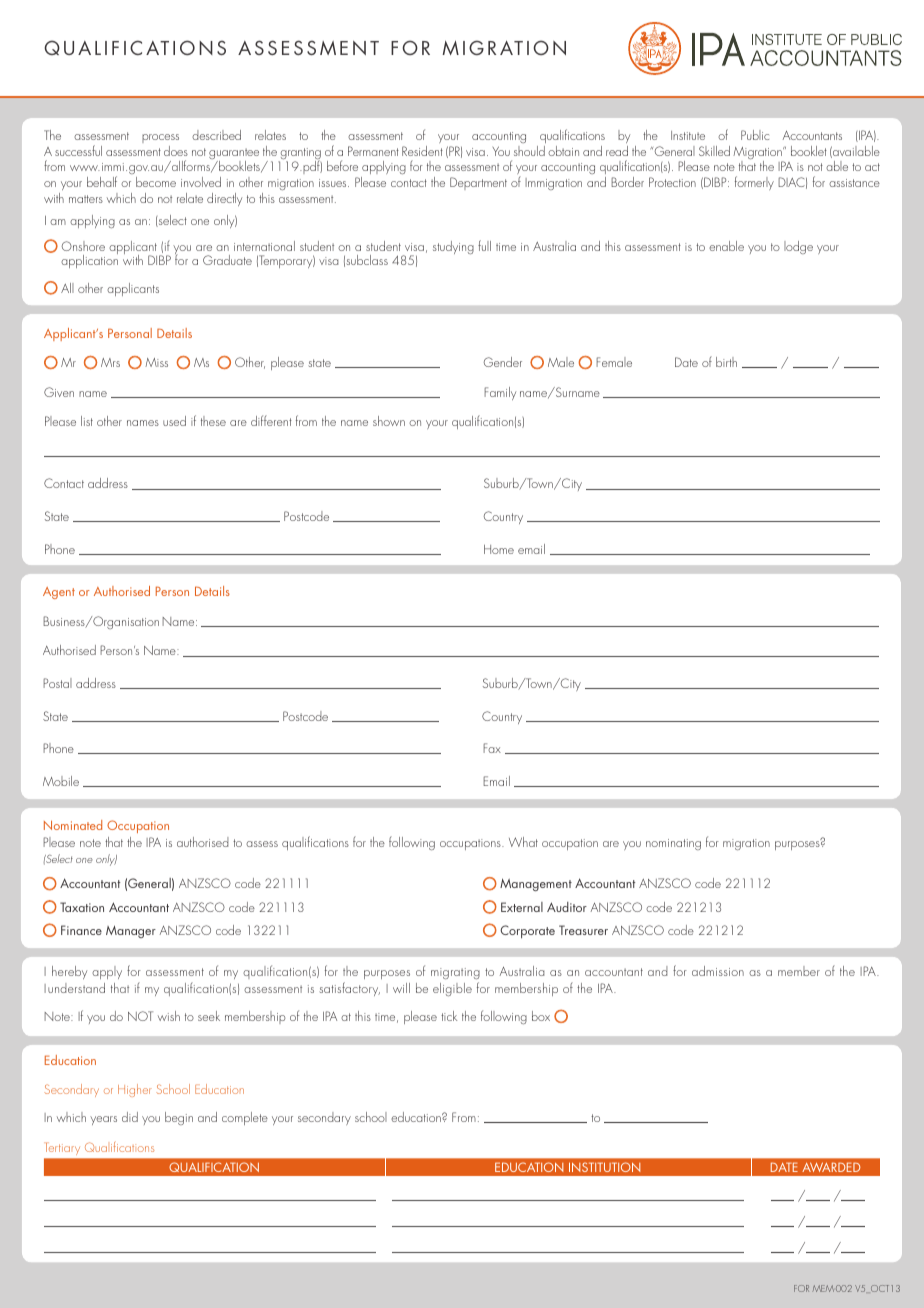 Image resolution: width=924 pixels, height=1308 pixels. I want to click on become, so click(156, 182).
